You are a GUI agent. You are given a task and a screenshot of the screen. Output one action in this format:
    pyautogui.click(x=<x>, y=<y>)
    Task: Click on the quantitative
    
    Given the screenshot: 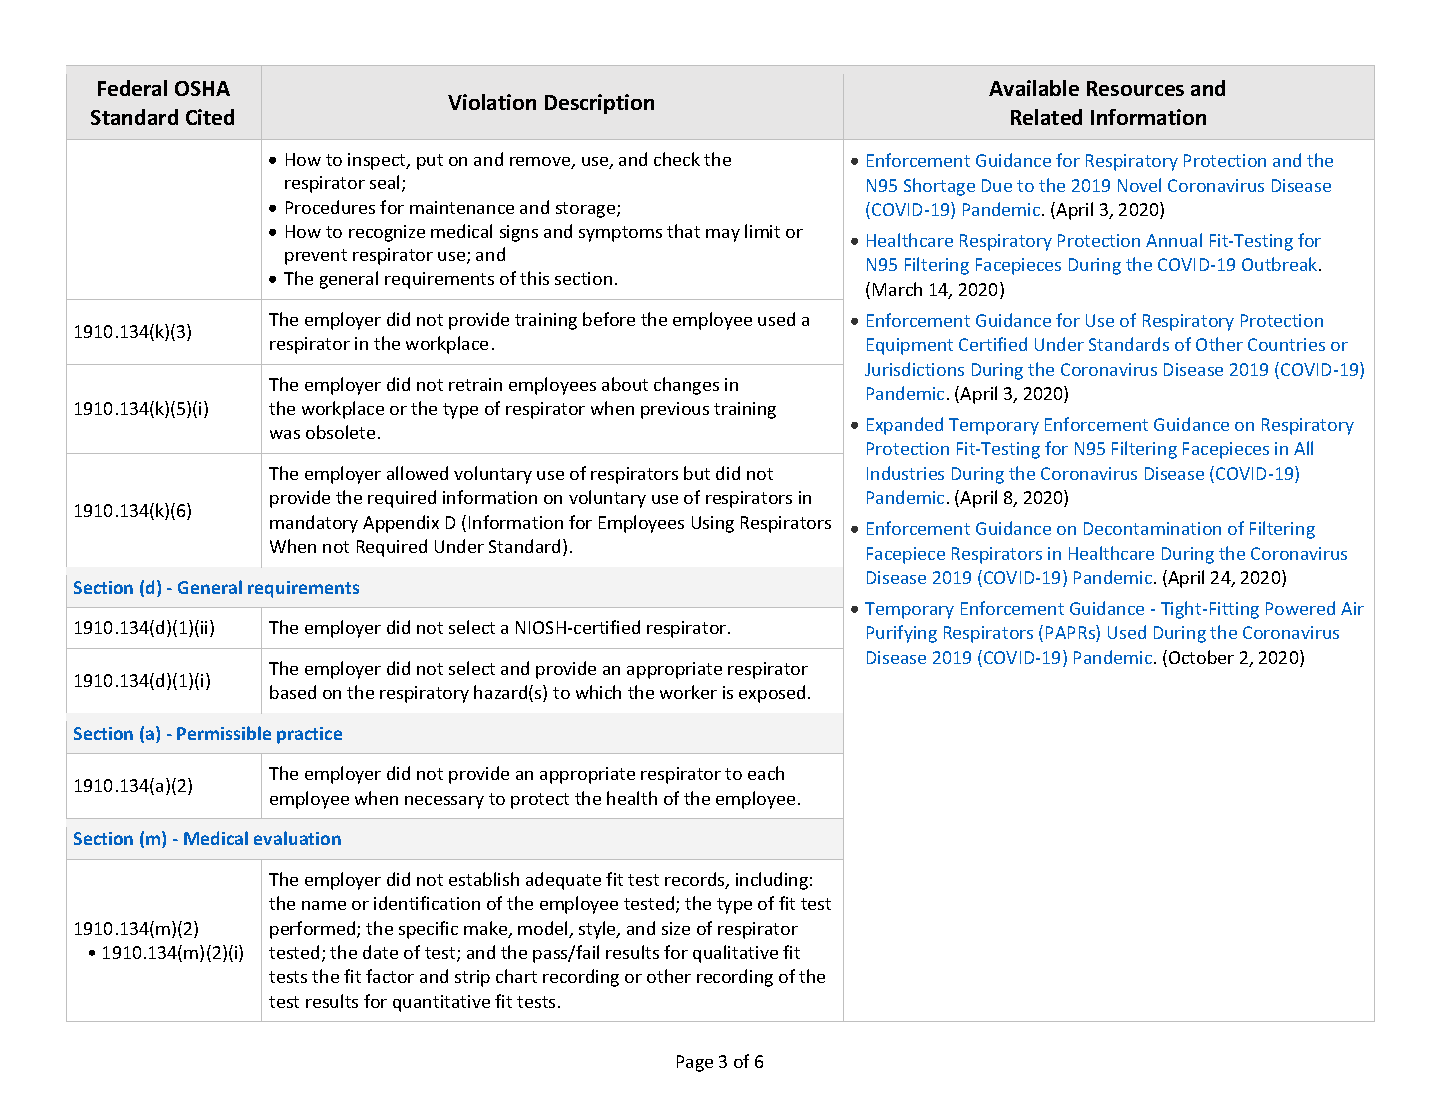 What is the action you would take?
    pyautogui.click(x=441, y=1003)
